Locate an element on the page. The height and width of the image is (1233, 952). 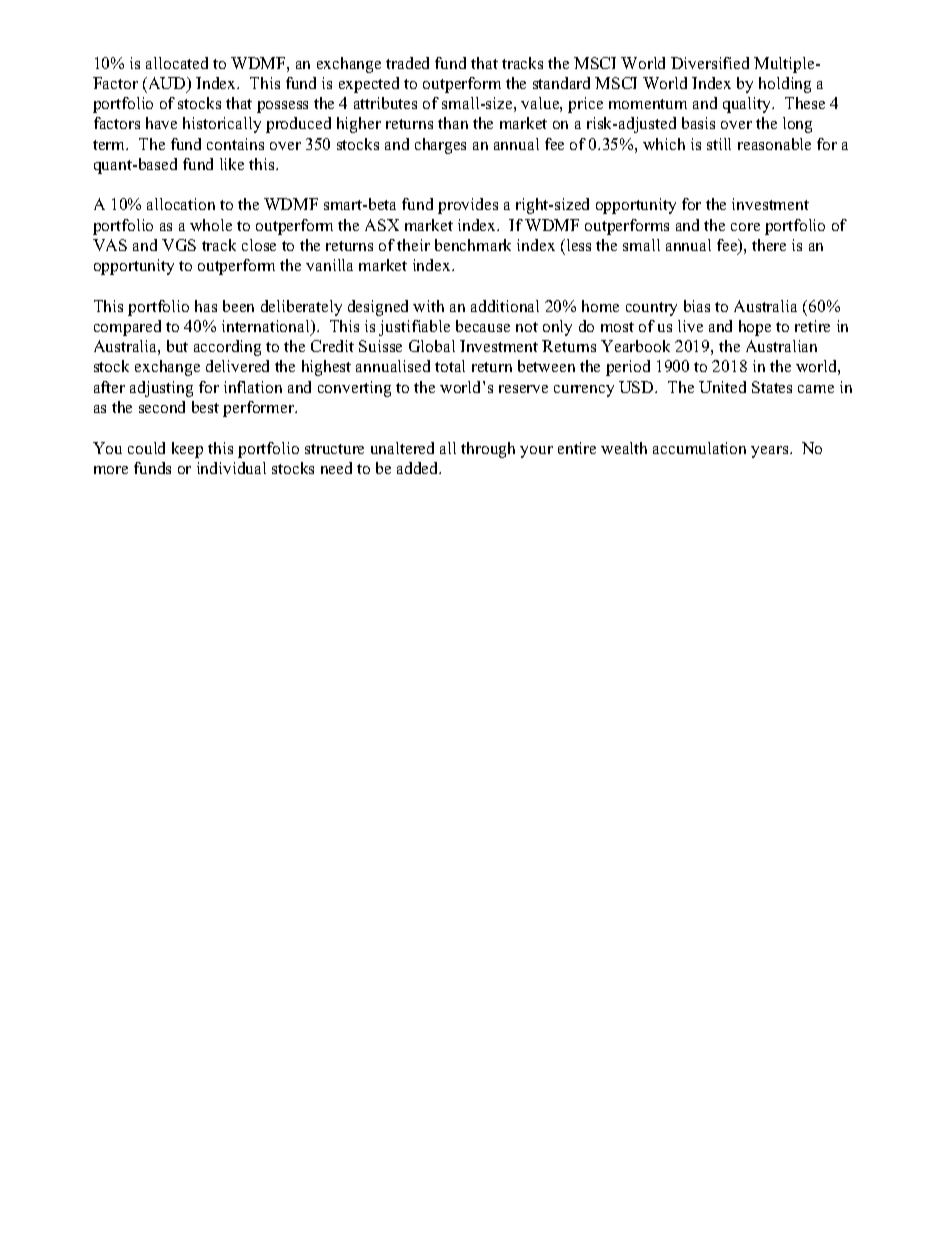
keep is located at coordinates (187, 450).
